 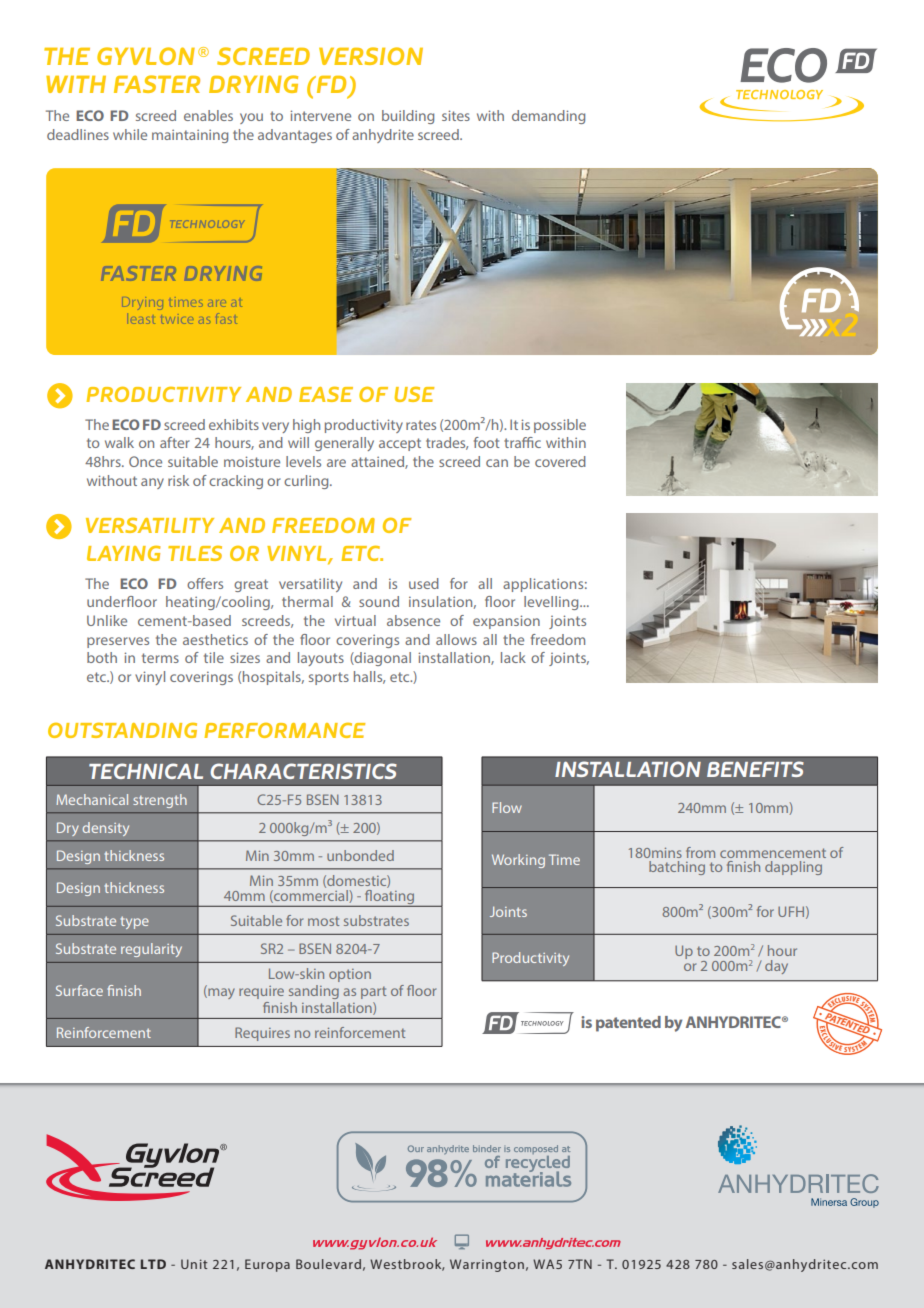 I want to click on regularity, so click(x=151, y=950).
